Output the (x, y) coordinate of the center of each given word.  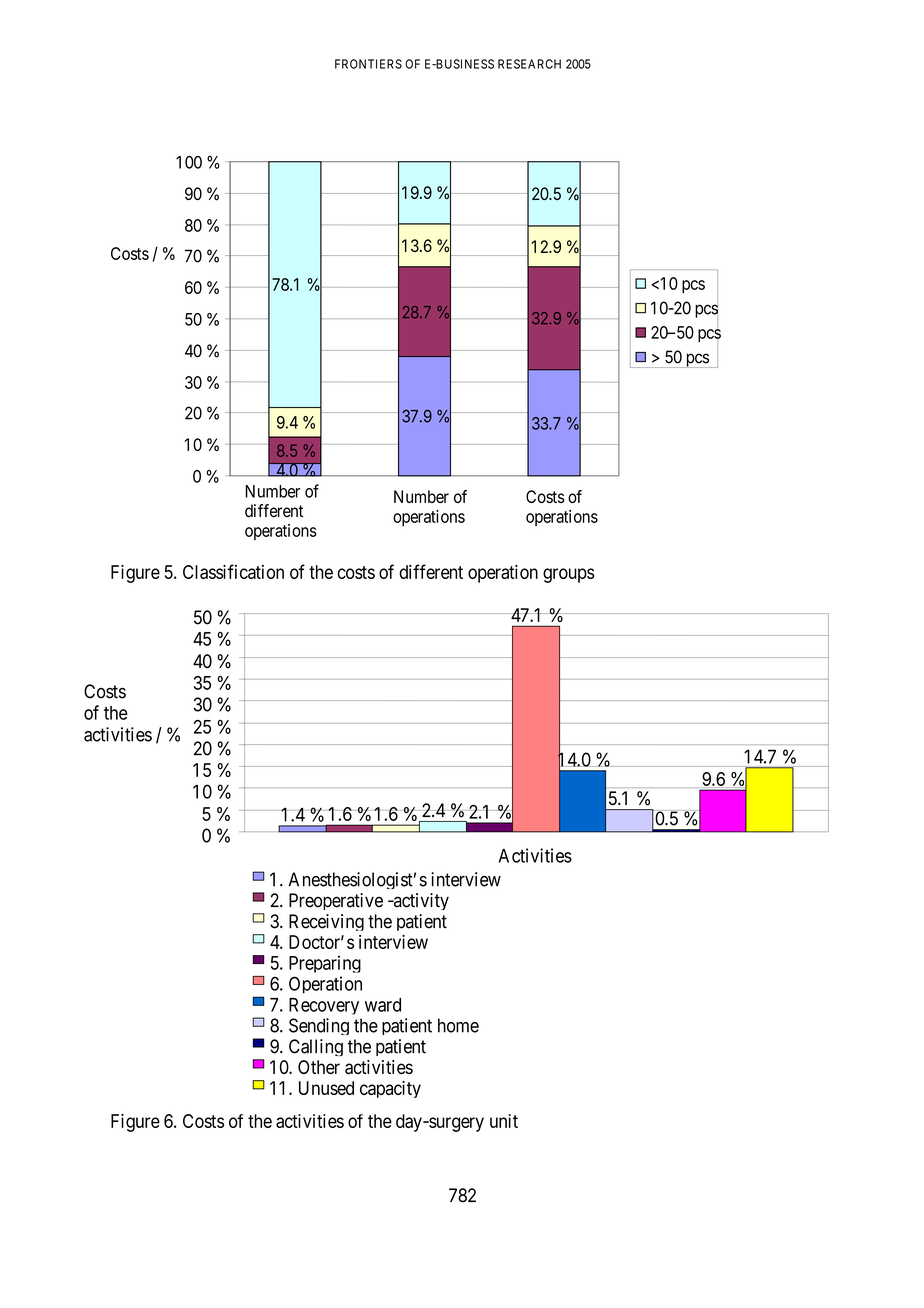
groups (569, 575)
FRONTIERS (368, 64)
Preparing (325, 964)
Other (319, 1067)
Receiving (326, 922)
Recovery (324, 1006)
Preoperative (336, 901)
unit (504, 1121)
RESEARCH (529, 64)
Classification (233, 571)
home (458, 1025)
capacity (390, 1089)
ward (383, 1005)
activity (420, 901)
